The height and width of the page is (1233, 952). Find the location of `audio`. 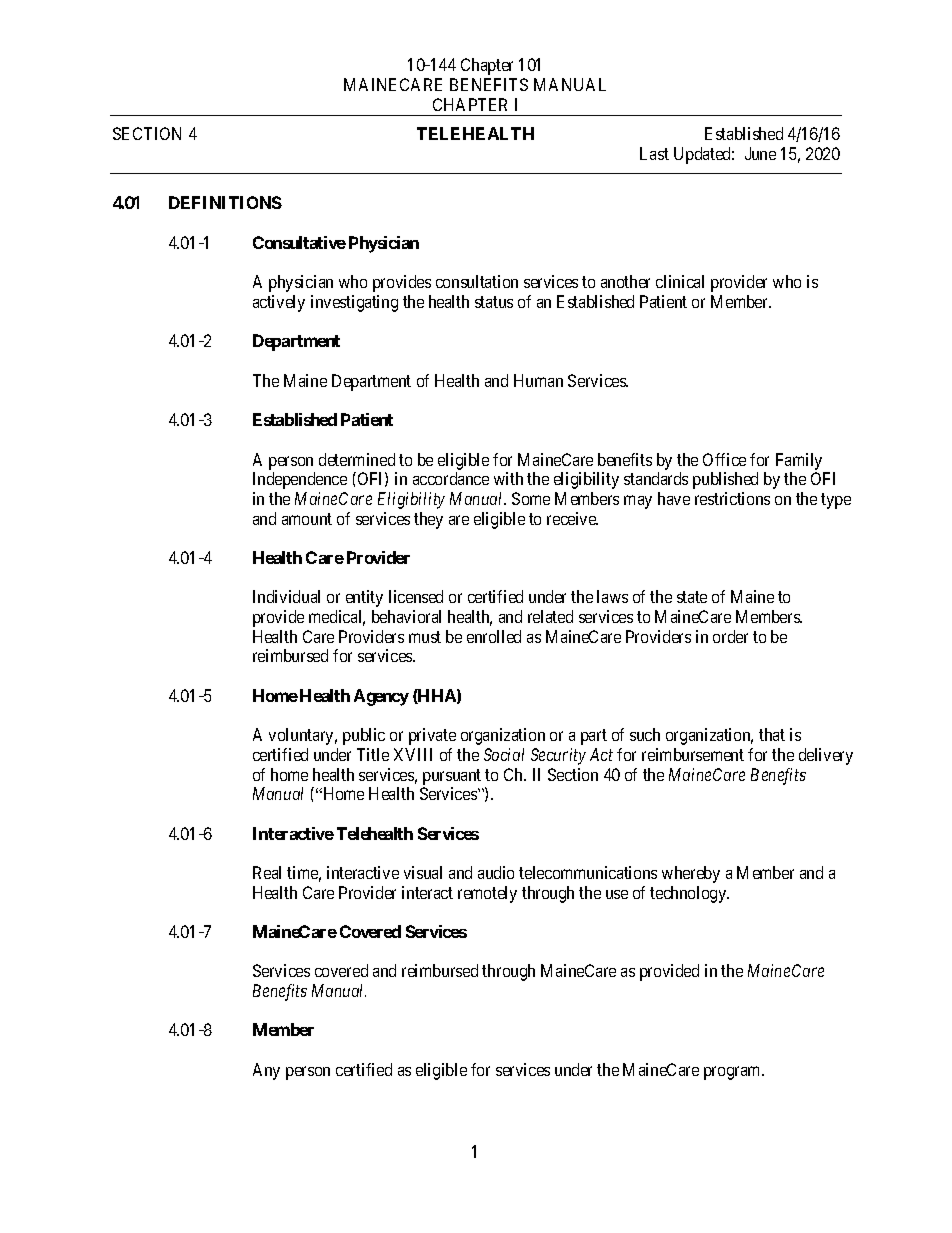

audio is located at coordinates (496, 872).
